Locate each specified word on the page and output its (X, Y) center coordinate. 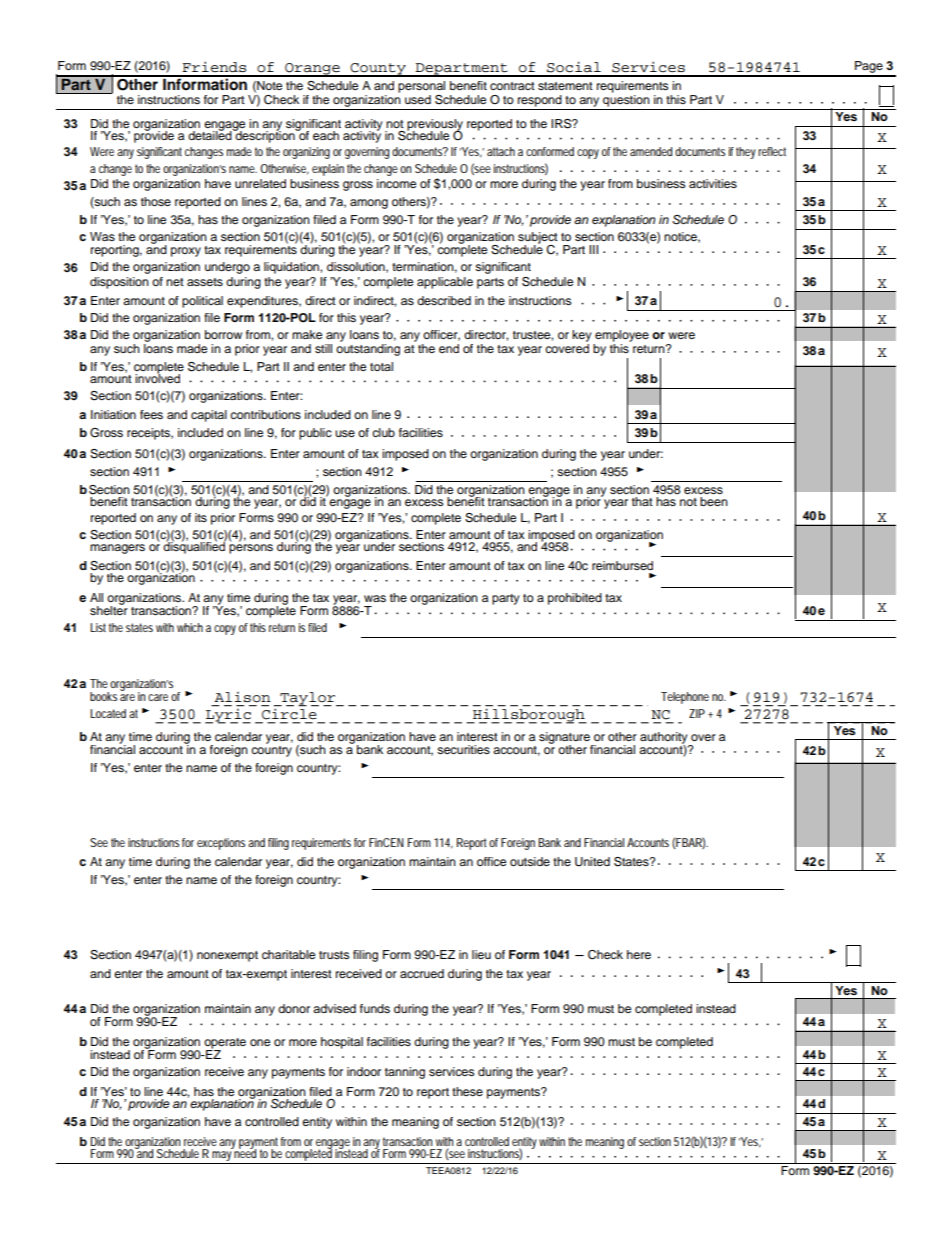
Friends (214, 67)
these (467, 1091)
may (222, 1157)
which (190, 627)
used (418, 99)
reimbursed (622, 565)
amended (651, 151)
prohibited (575, 599)
